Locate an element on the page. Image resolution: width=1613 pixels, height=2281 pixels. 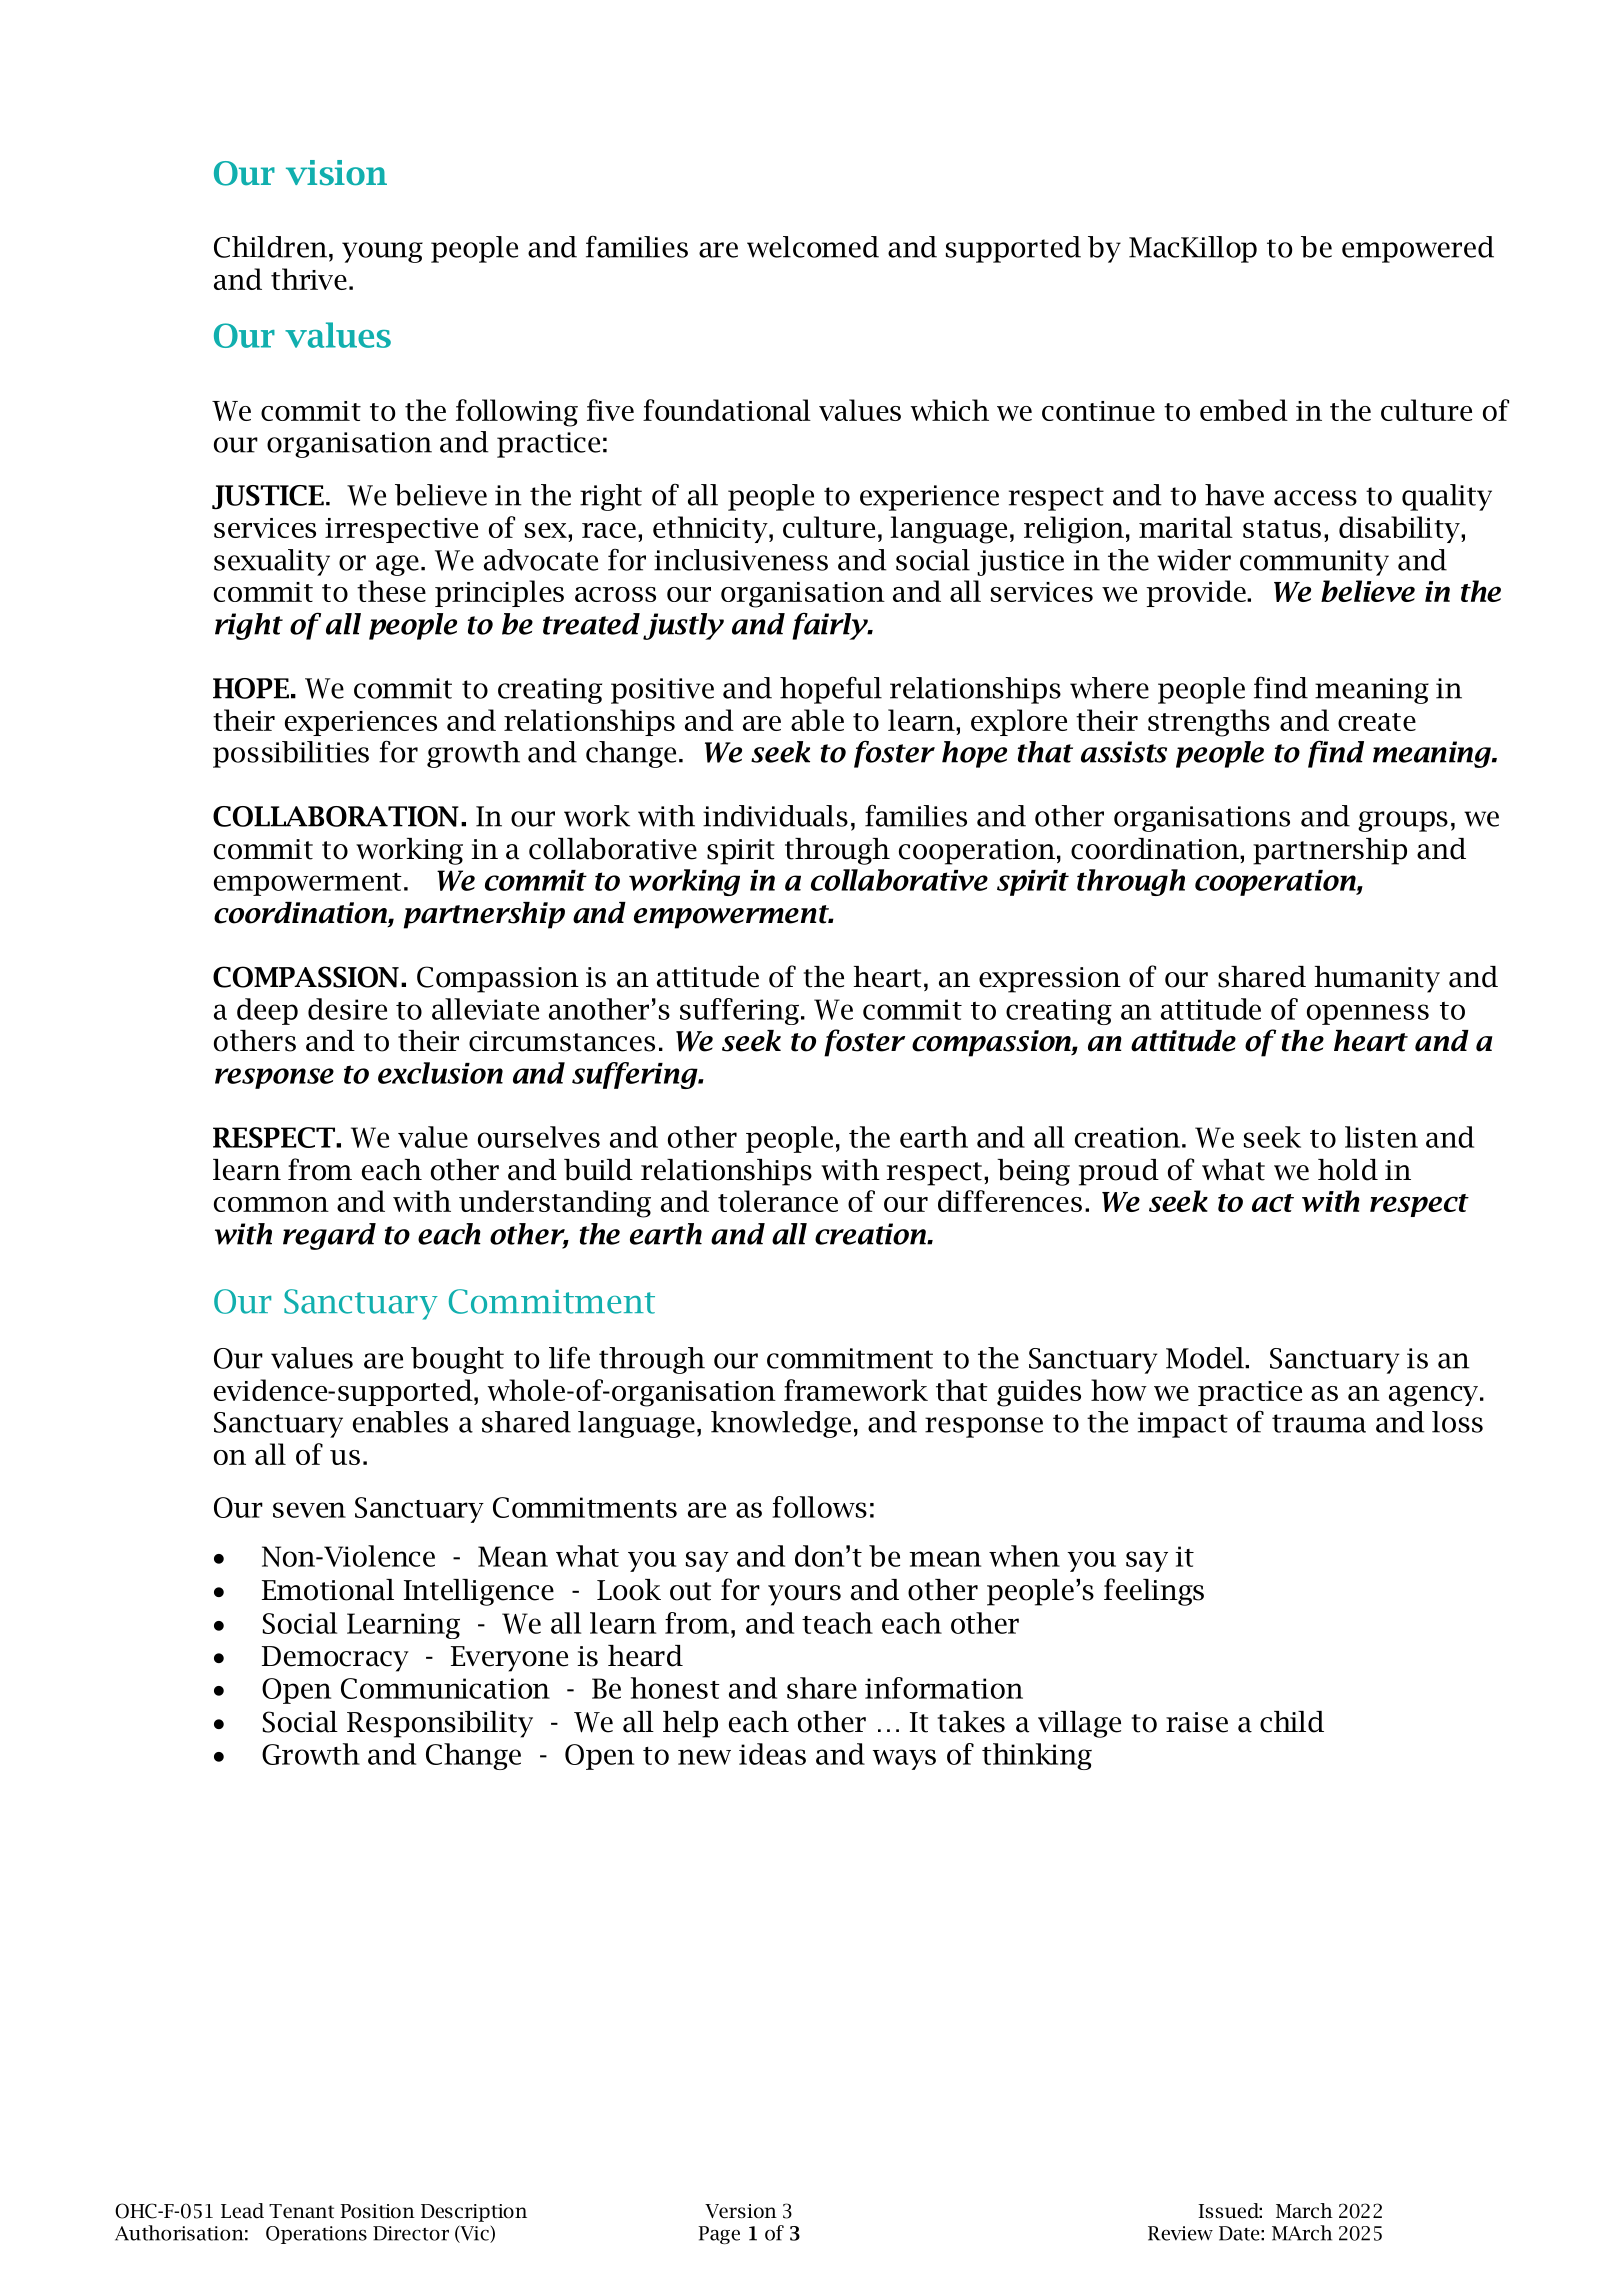
welcomed is located at coordinates (813, 247).
